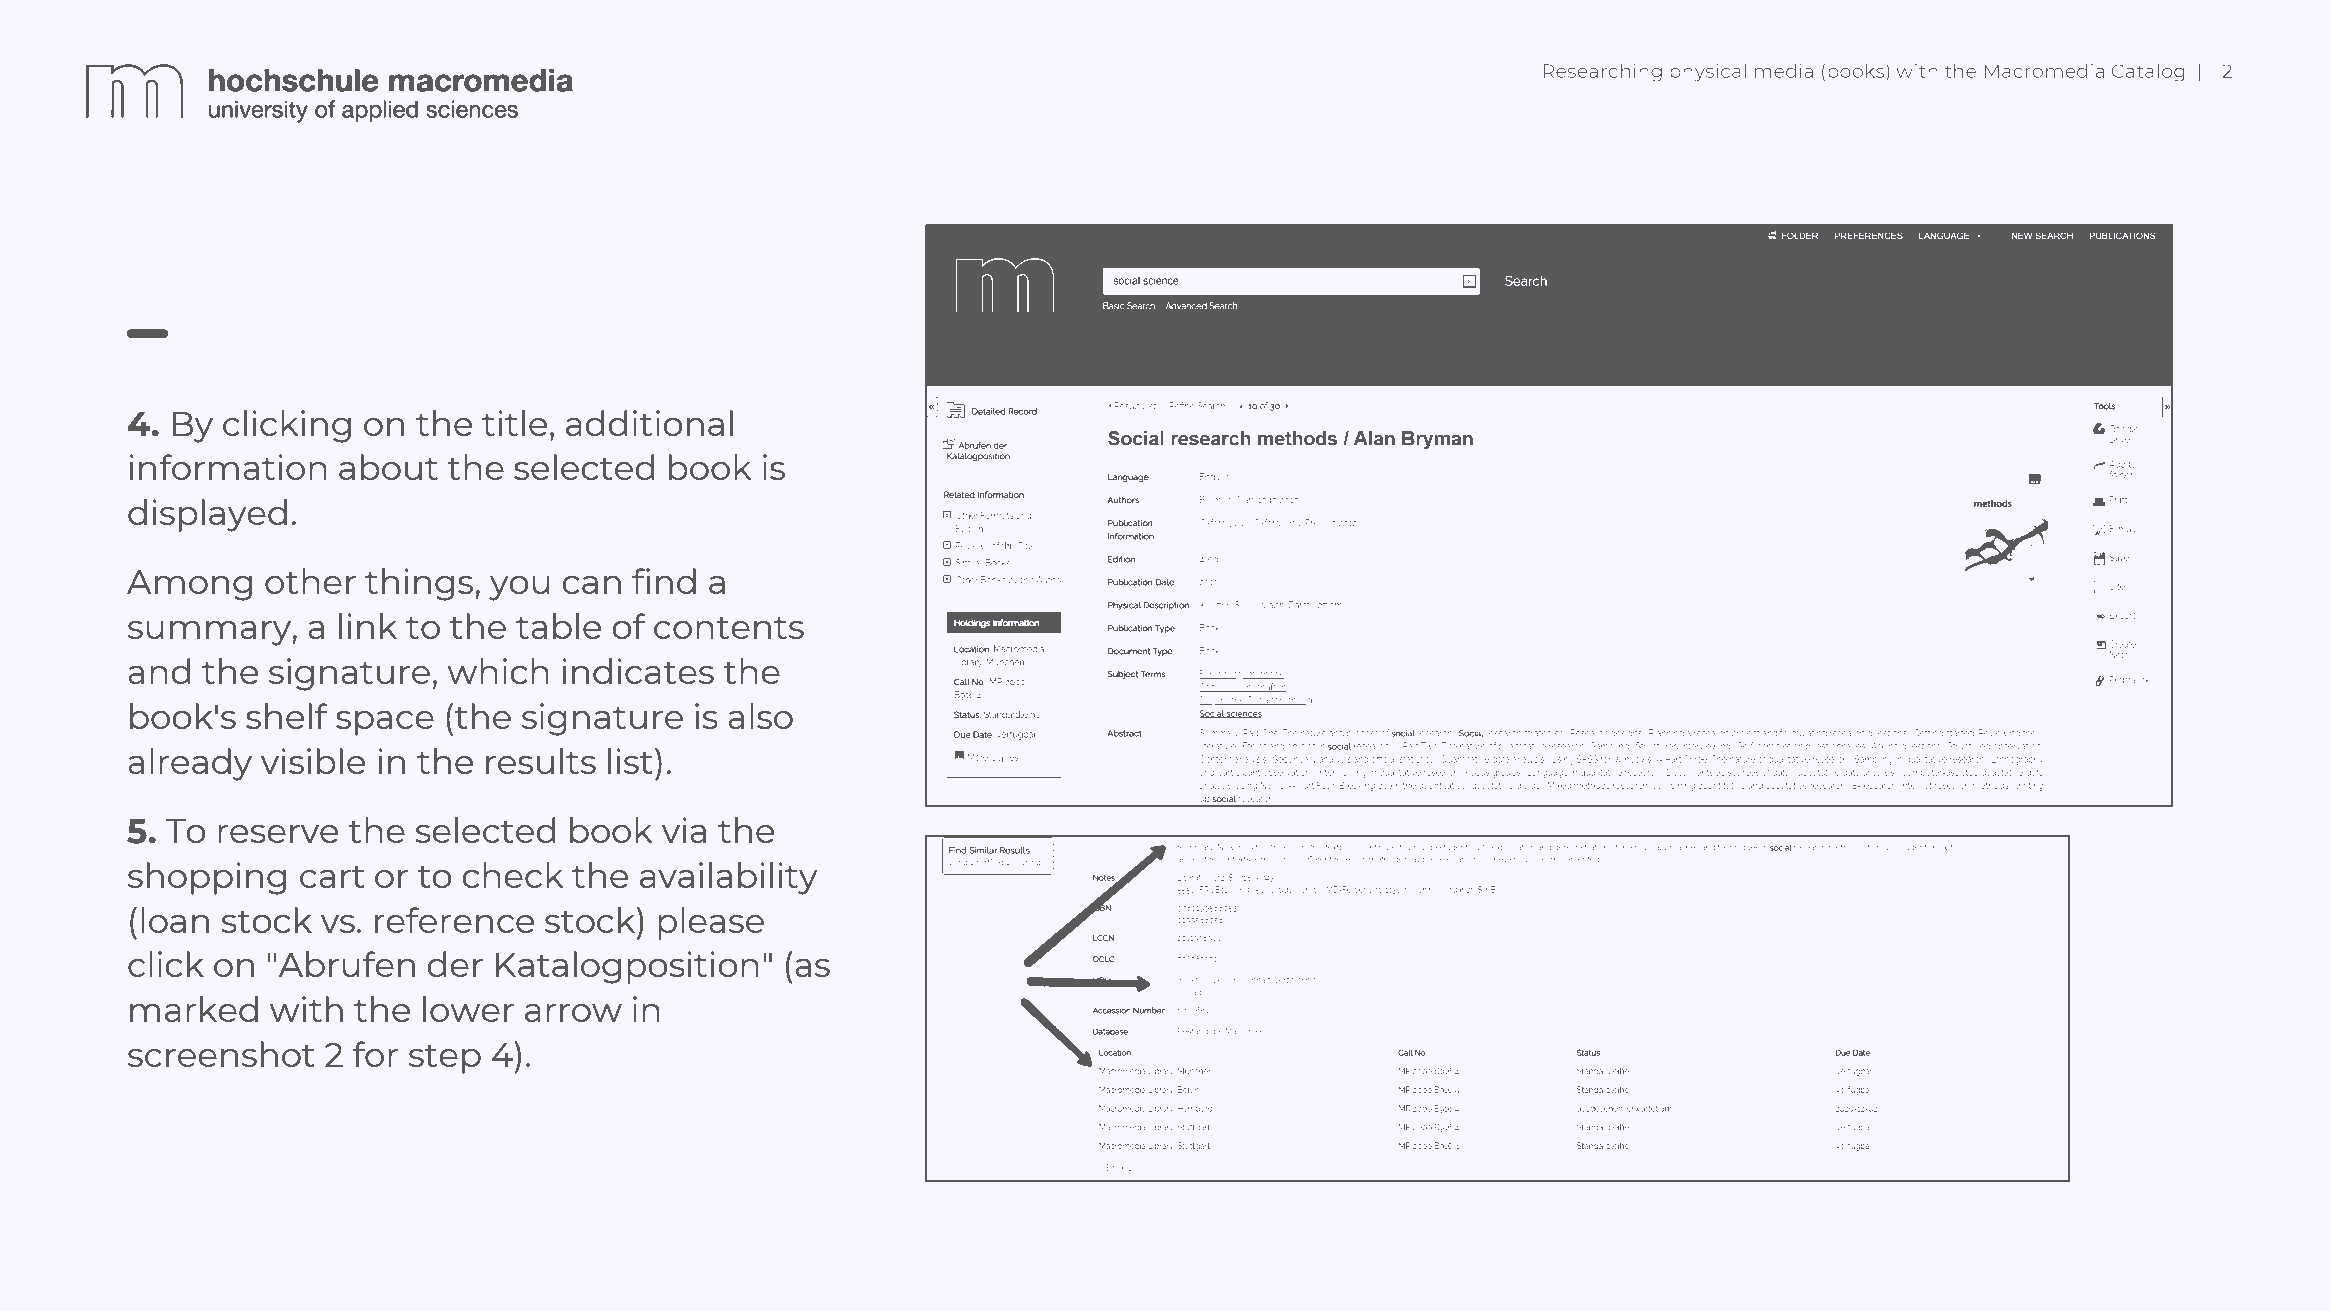 The height and width of the screenshot is (1311, 2330). What do you see at coordinates (2148, 72) in the screenshot?
I see `Catalog` at bounding box center [2148, 72].
